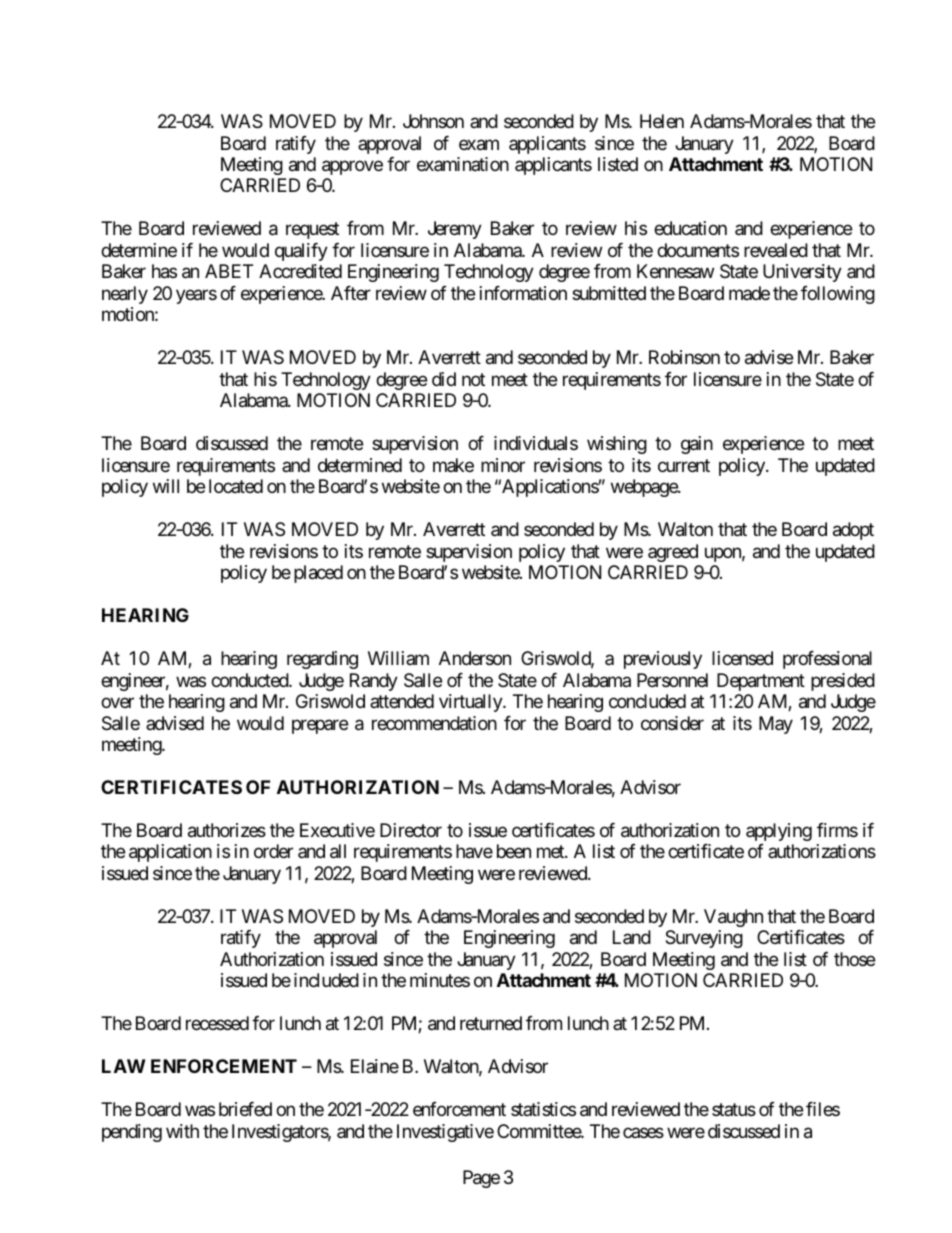 This document has height=1233, width=952. What do you see at coordinates (236, 486) in the document?
I see `located` at bounding box center [236, 486].
